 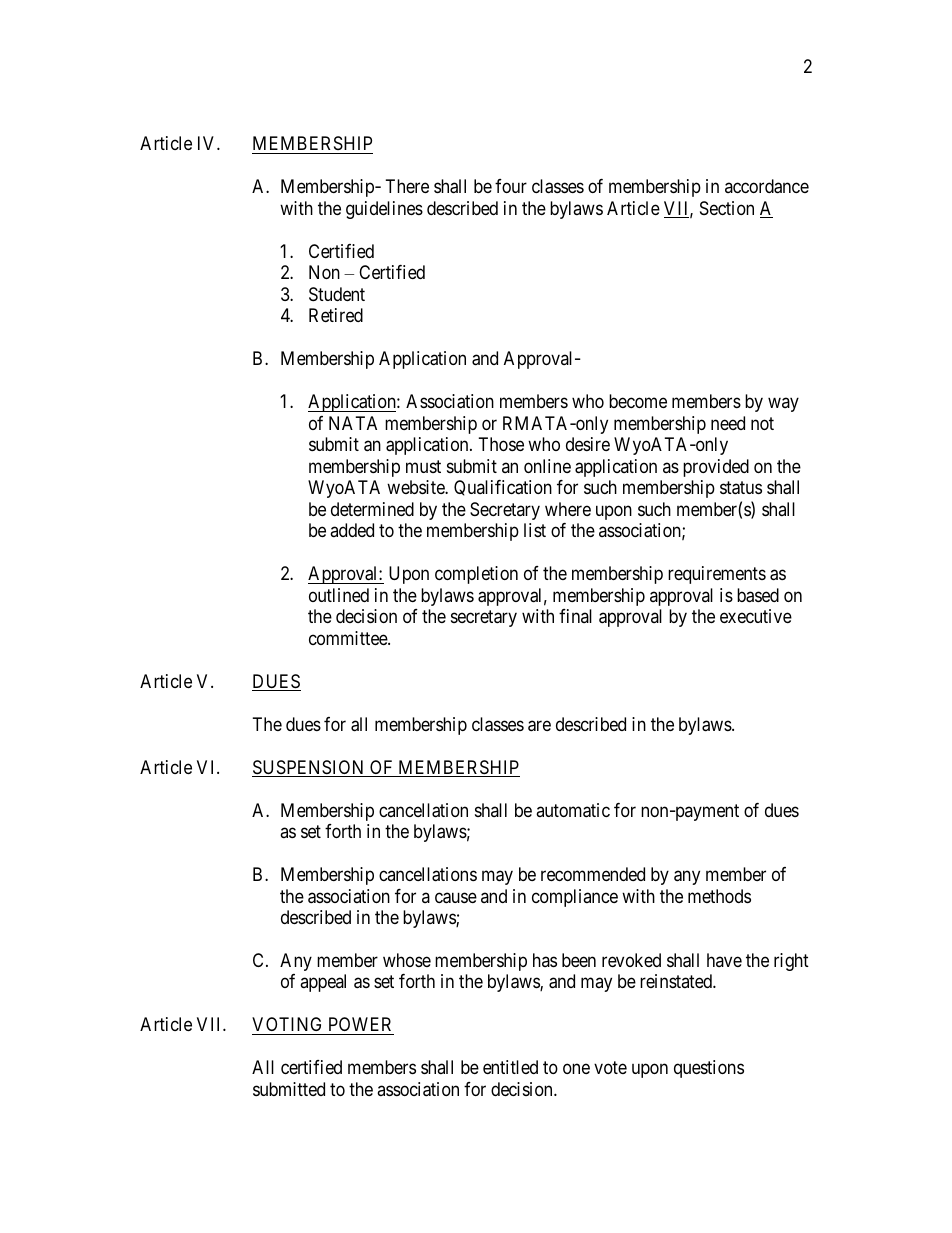 I want to click on SUSPENSION, so click(x=309, y=768).
